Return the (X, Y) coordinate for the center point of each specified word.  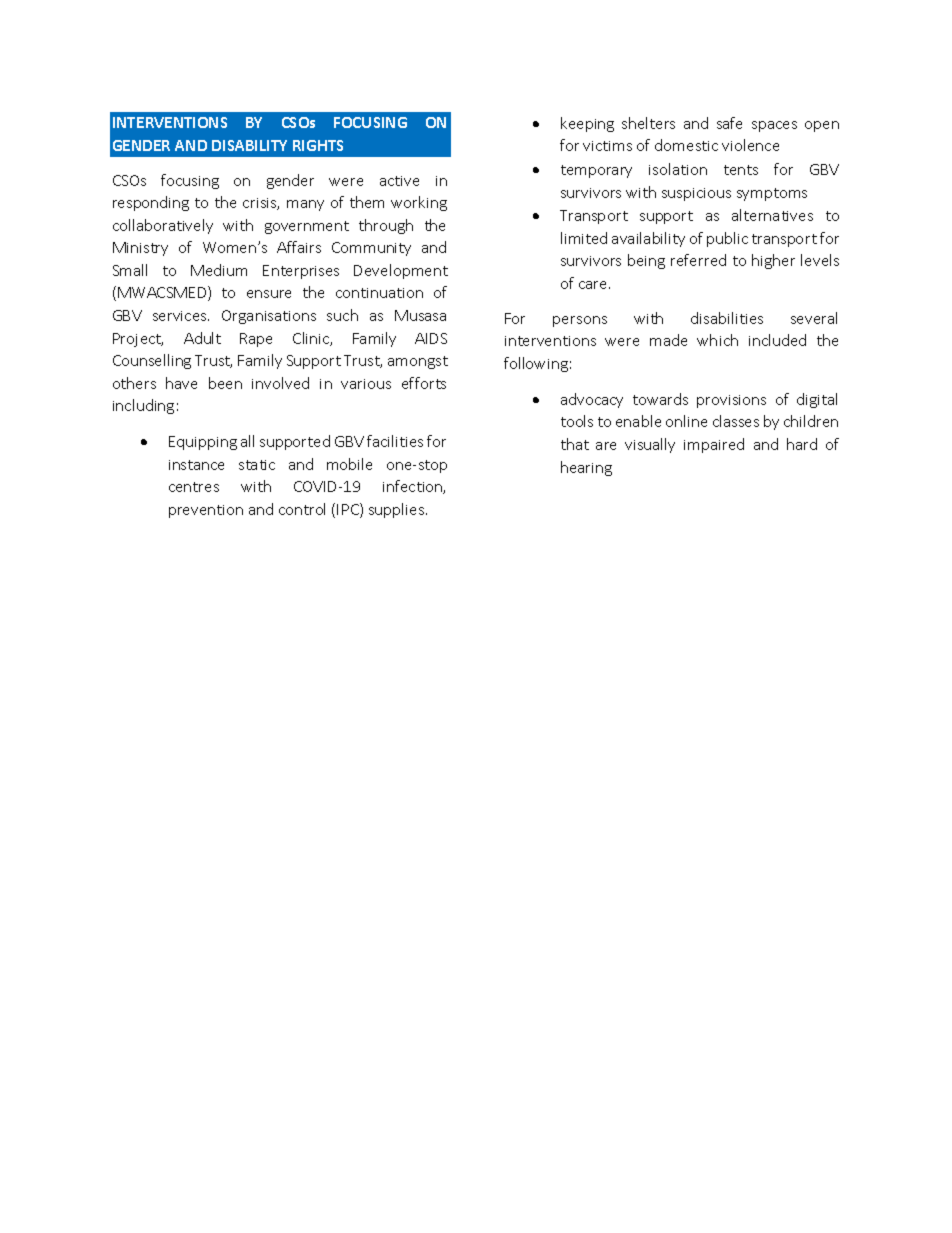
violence (750, 145)
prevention (206, 511)
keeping (587, 124)
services (181, 316)
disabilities (727, 318)
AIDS (431, 338)
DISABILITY (249, 145)
